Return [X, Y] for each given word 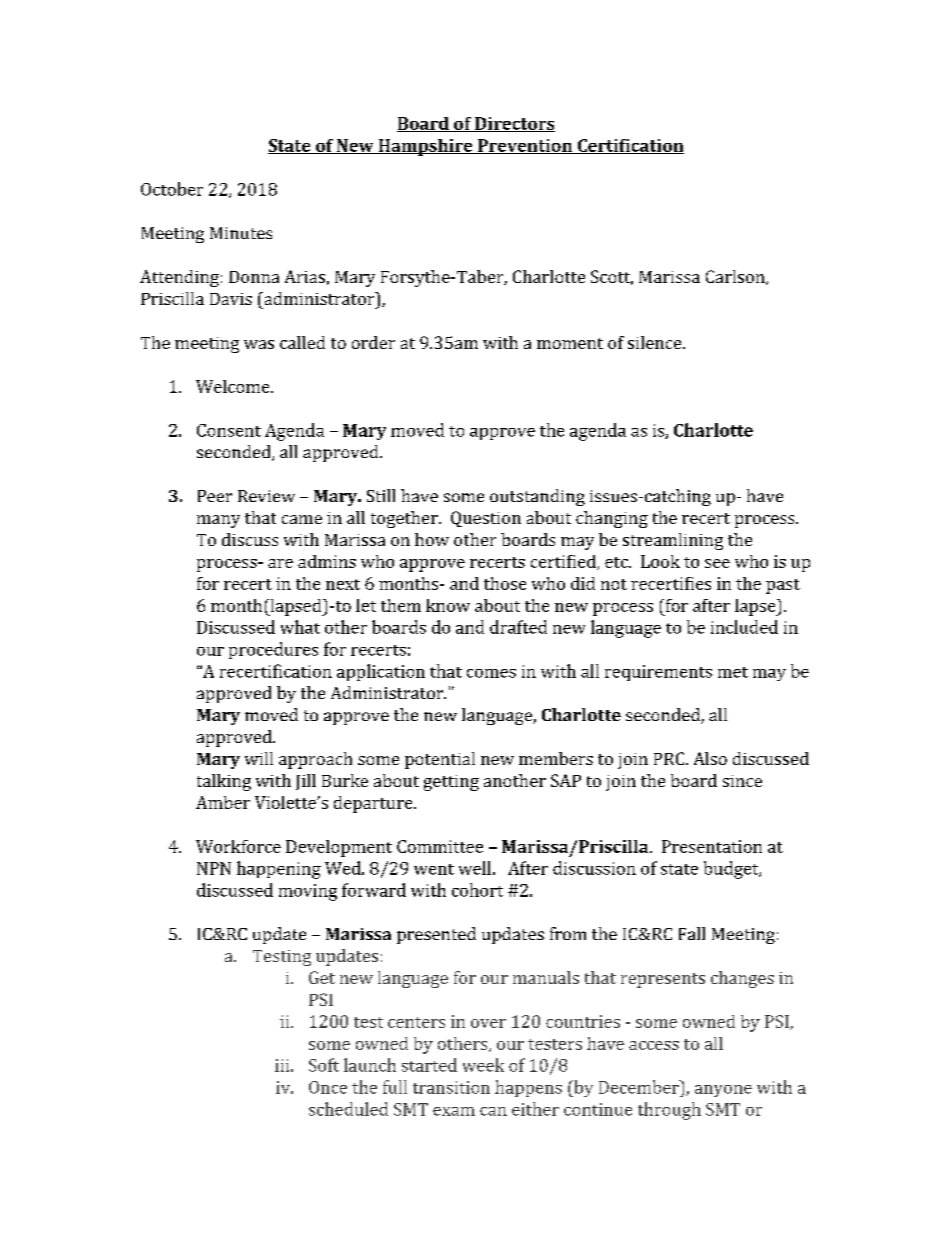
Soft [324, 1065]
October [172, 189]
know [448, 605]
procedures [273, 650]
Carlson [736, 277]
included [744, 627]
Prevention [525, 146]
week [483, 1065]
